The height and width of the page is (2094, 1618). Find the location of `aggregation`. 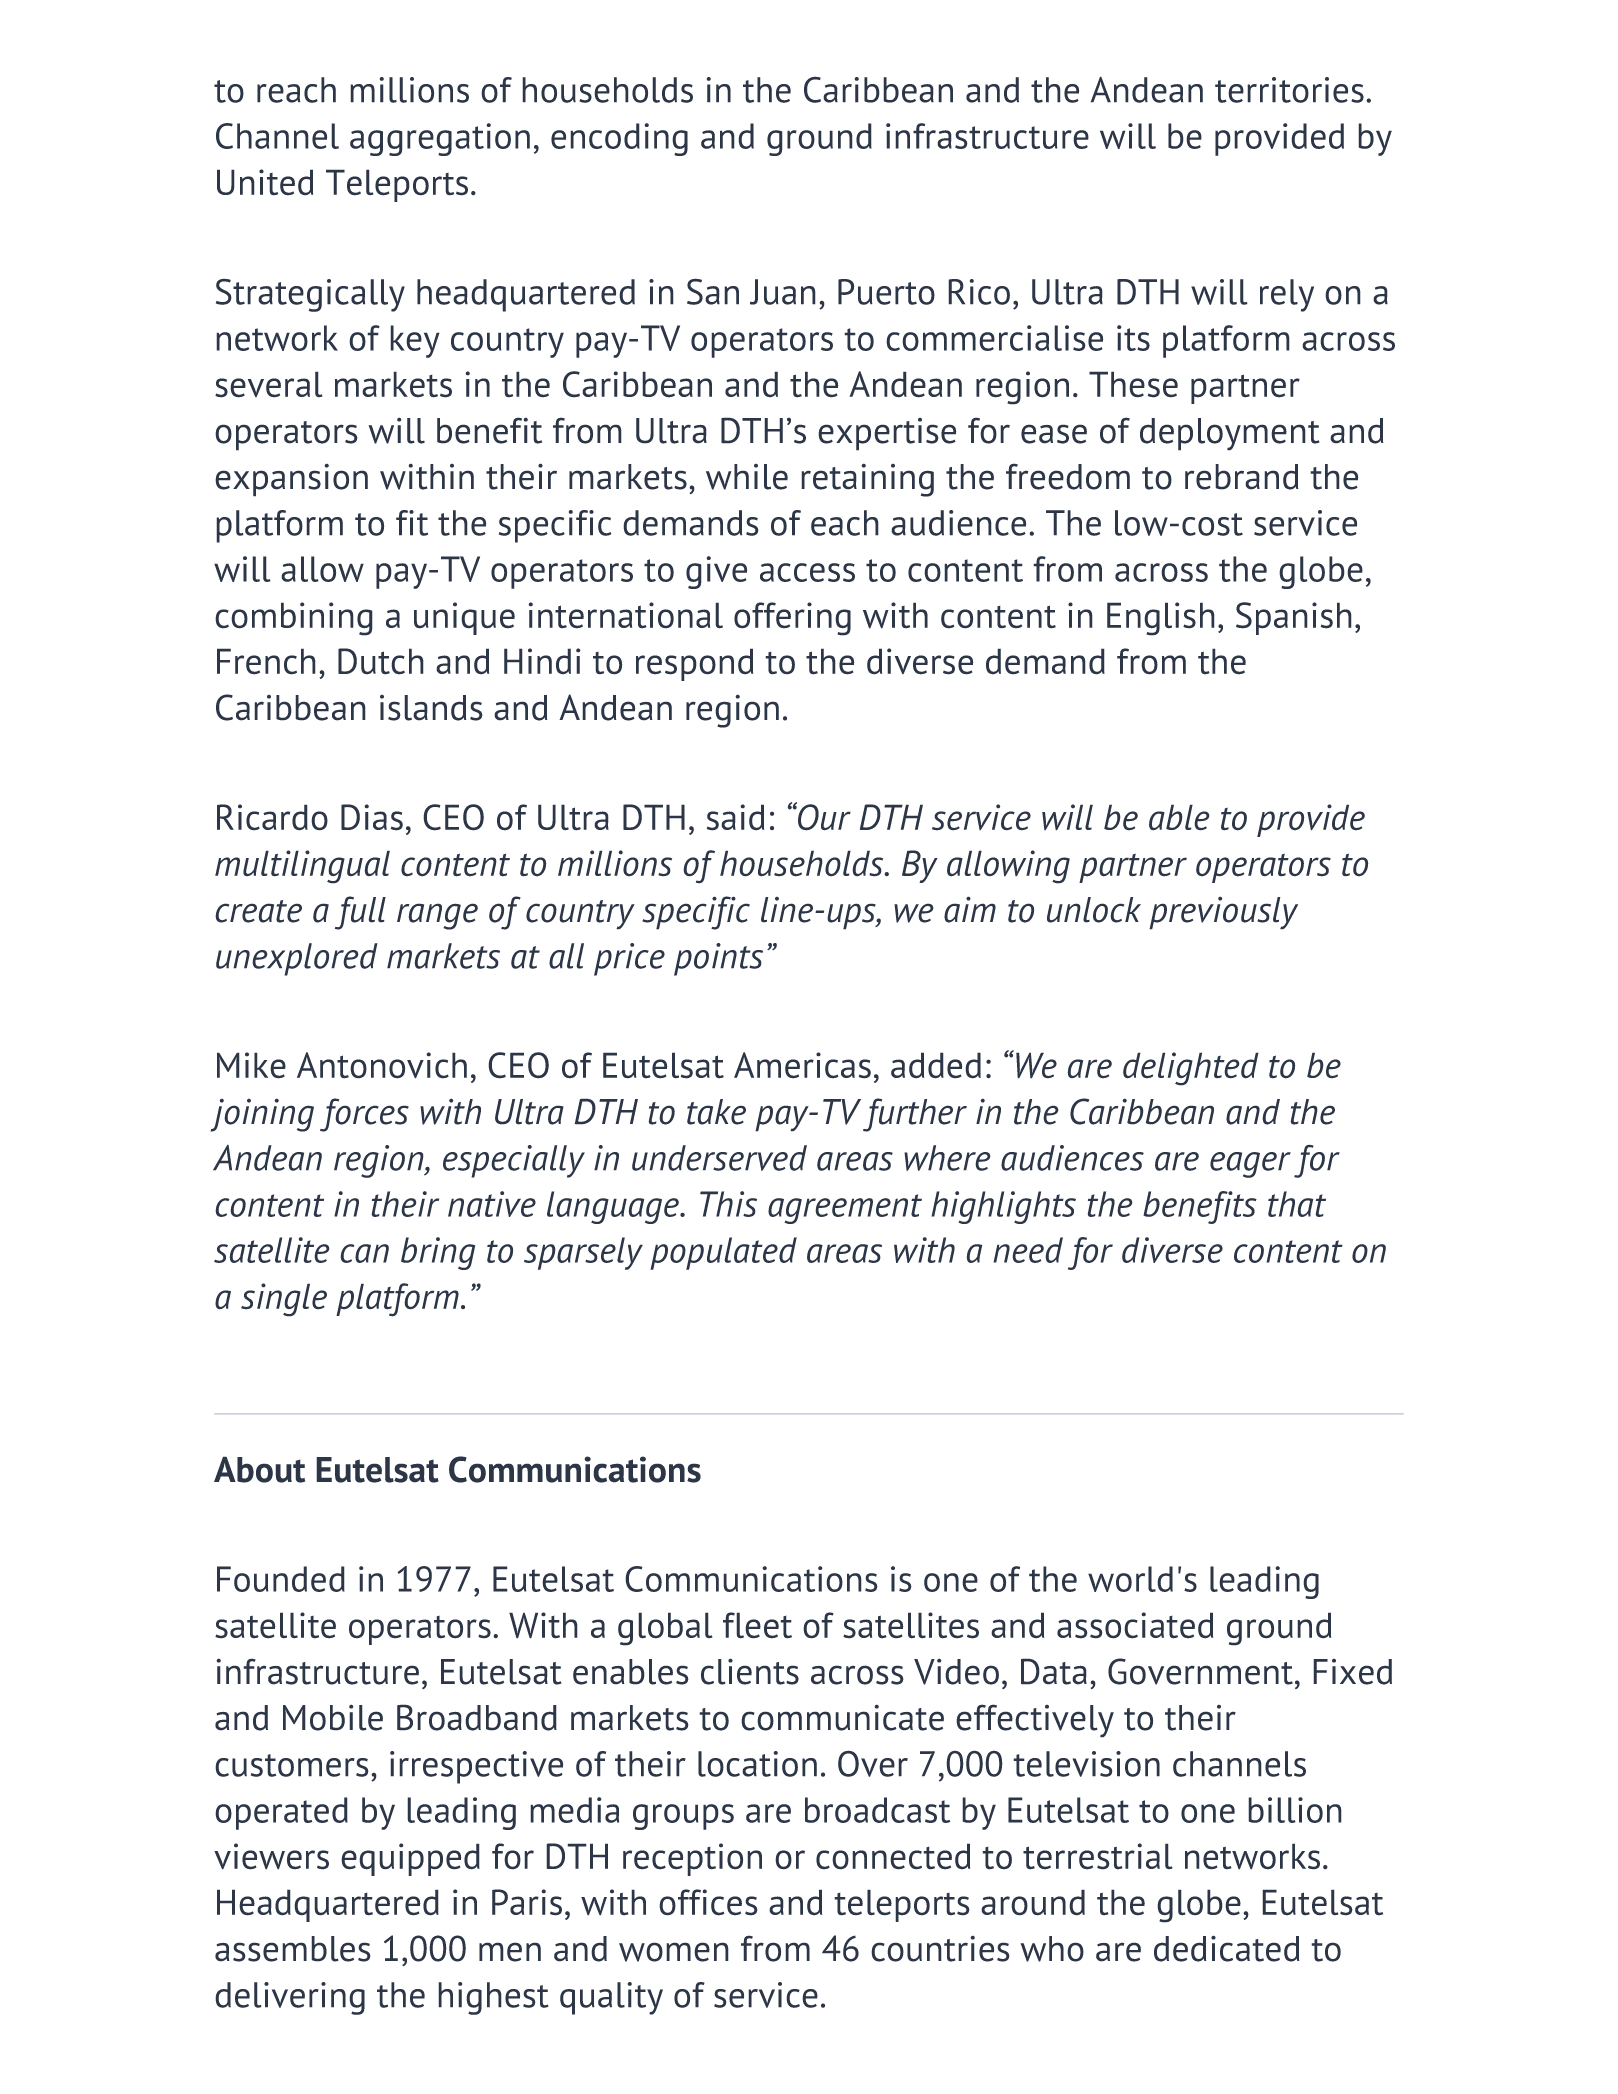

aggregation is located at coordinates (440, 139).
